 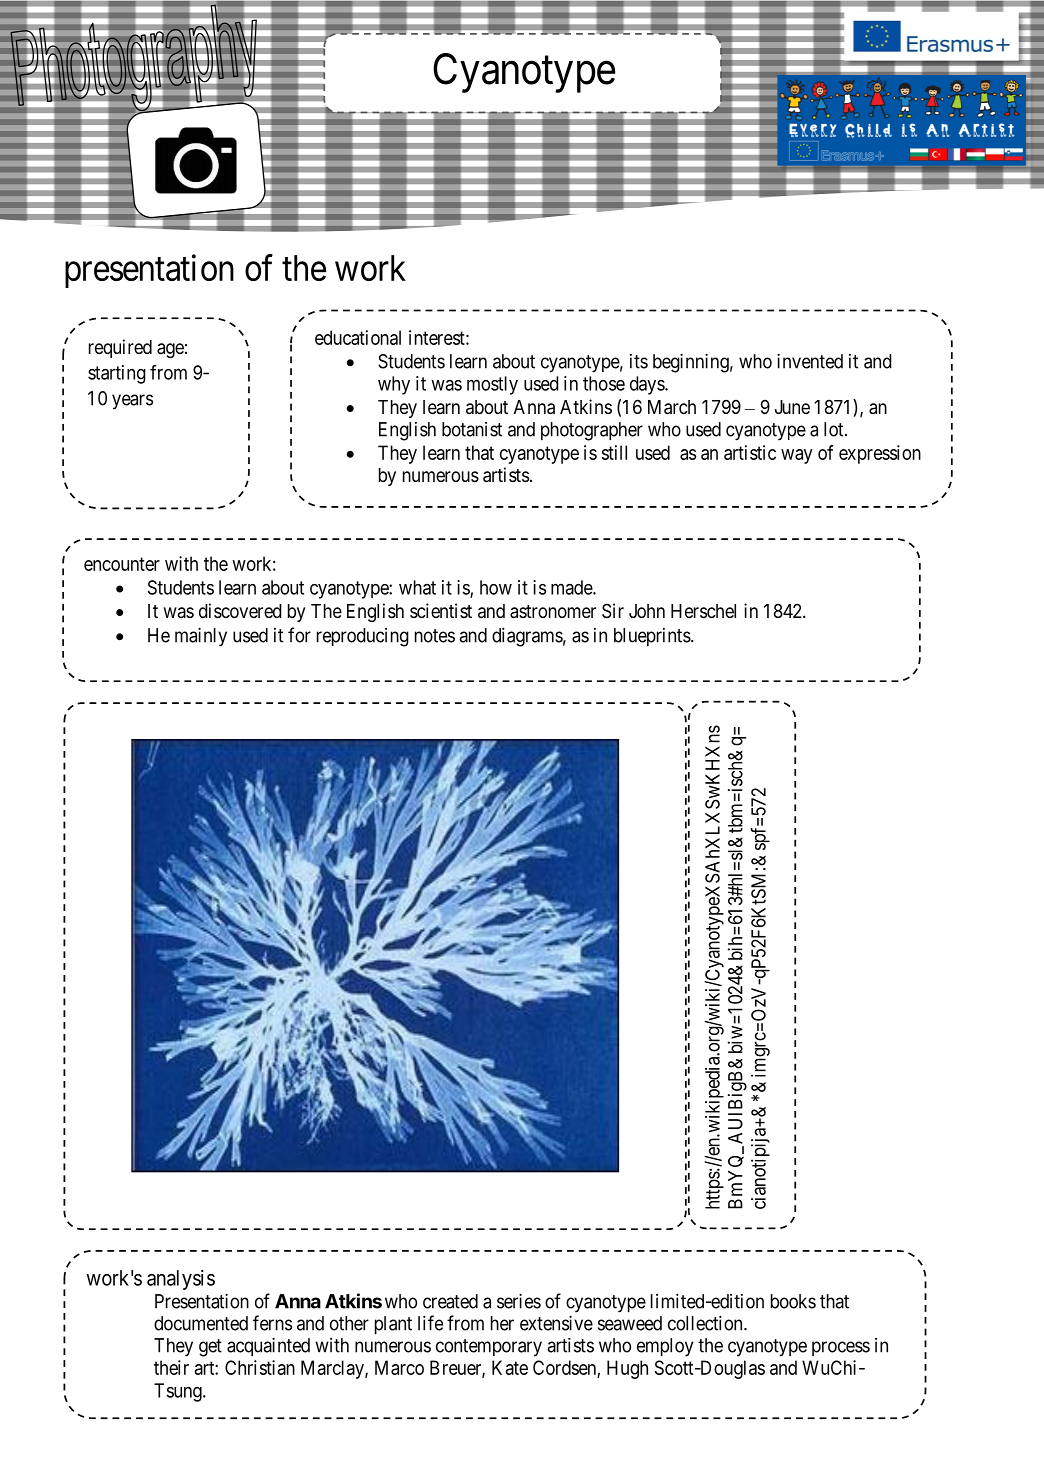 I want to click on mainly, so click(x=201, y=637).
